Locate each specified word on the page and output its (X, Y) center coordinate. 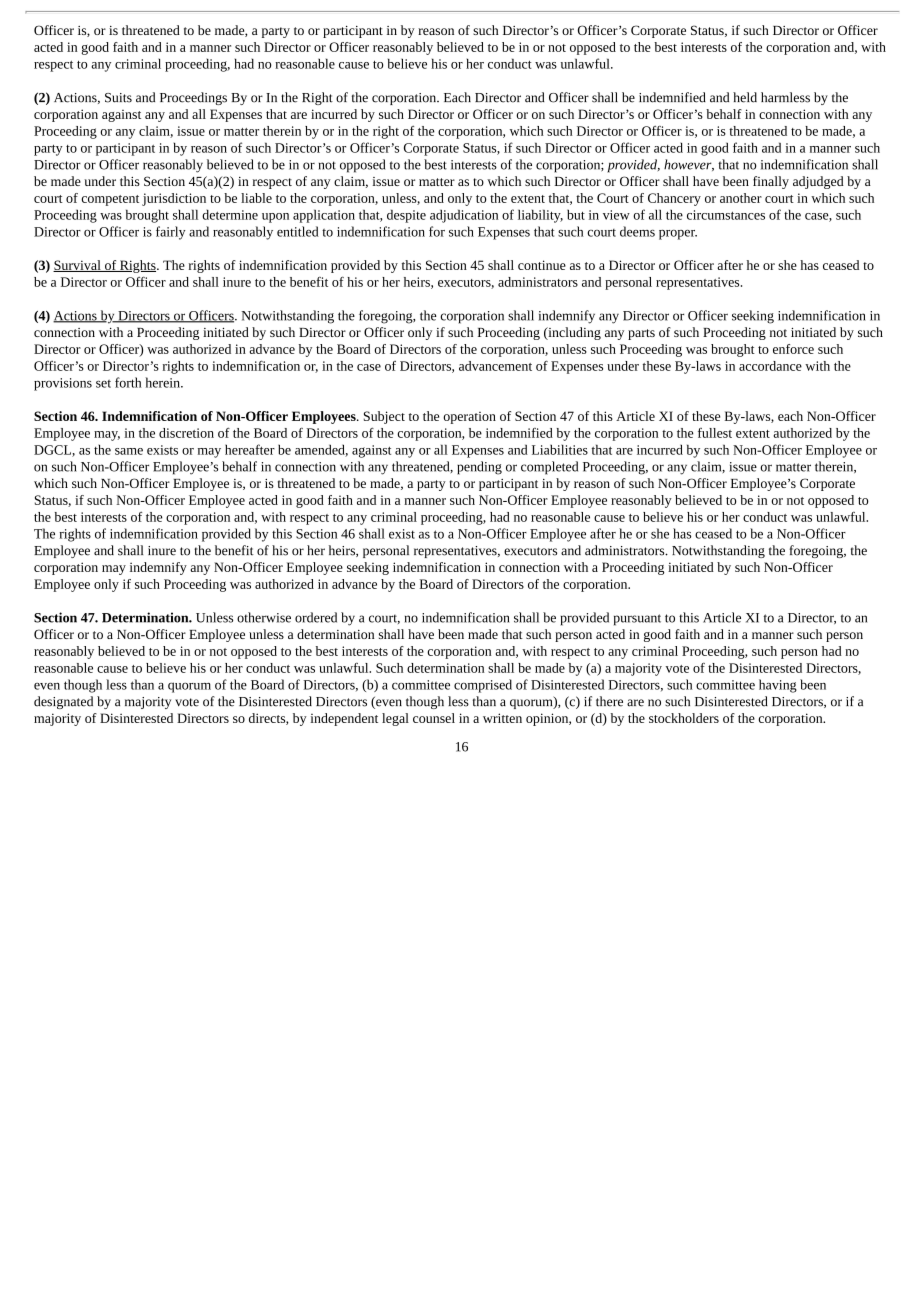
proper (678, 235)
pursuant (637, 620)
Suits (118, 98)
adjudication (464, 216)
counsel (434, 718)
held (745, 97)
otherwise (264, 617)
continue (542, 265)
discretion (186, 433)
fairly (170, 233)
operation (469, 418)
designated (63, 702)
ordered (316, 617)
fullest (715, 433)
